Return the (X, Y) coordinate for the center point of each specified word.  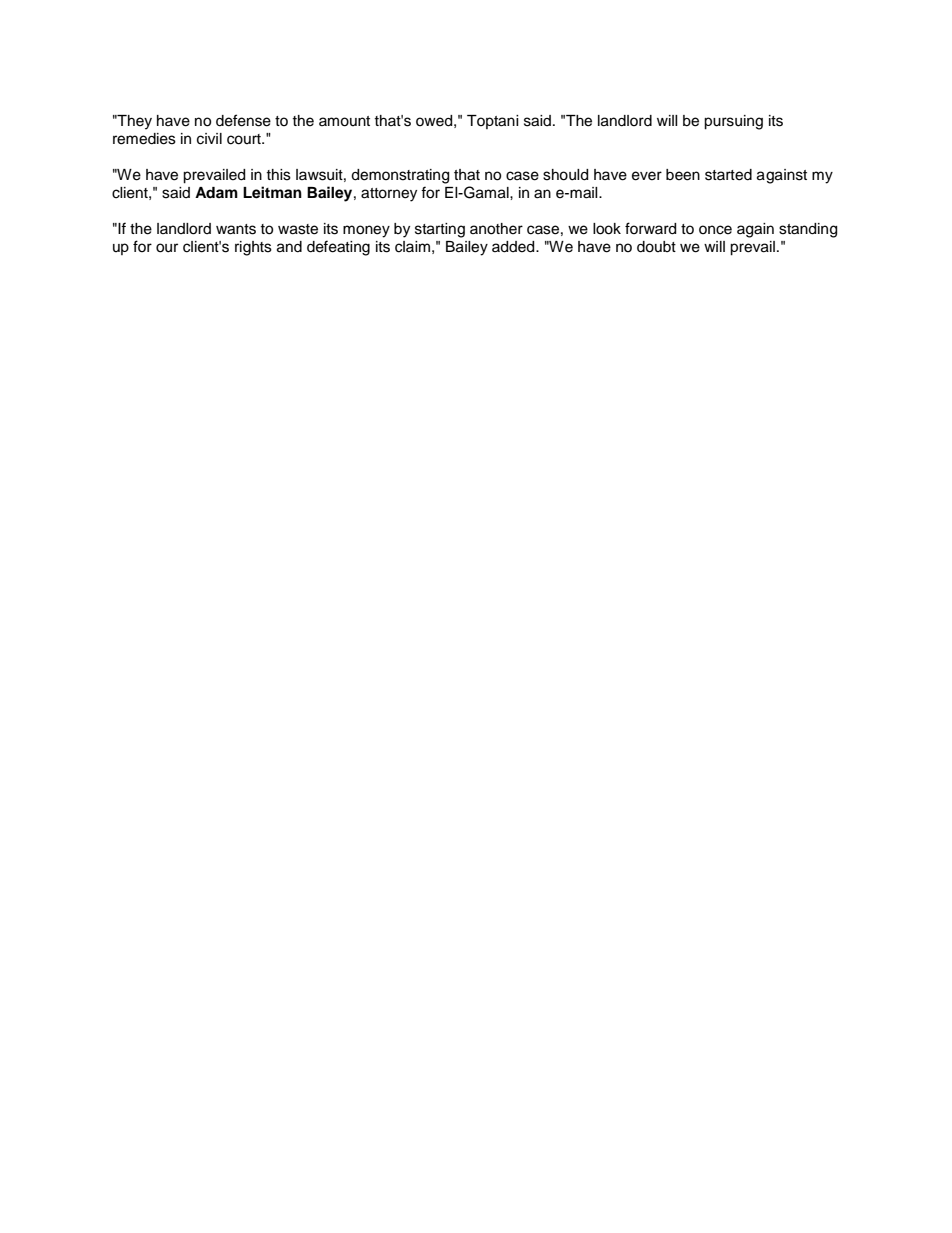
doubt (656, 247)
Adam (216, 192)
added (514, 247)
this (278, 175)
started (728, 175)
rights (253, 248)
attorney (389, 195)
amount (344, 121)
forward (650, 228)
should (565, 175)
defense (243, 120)
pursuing (733, 122)
